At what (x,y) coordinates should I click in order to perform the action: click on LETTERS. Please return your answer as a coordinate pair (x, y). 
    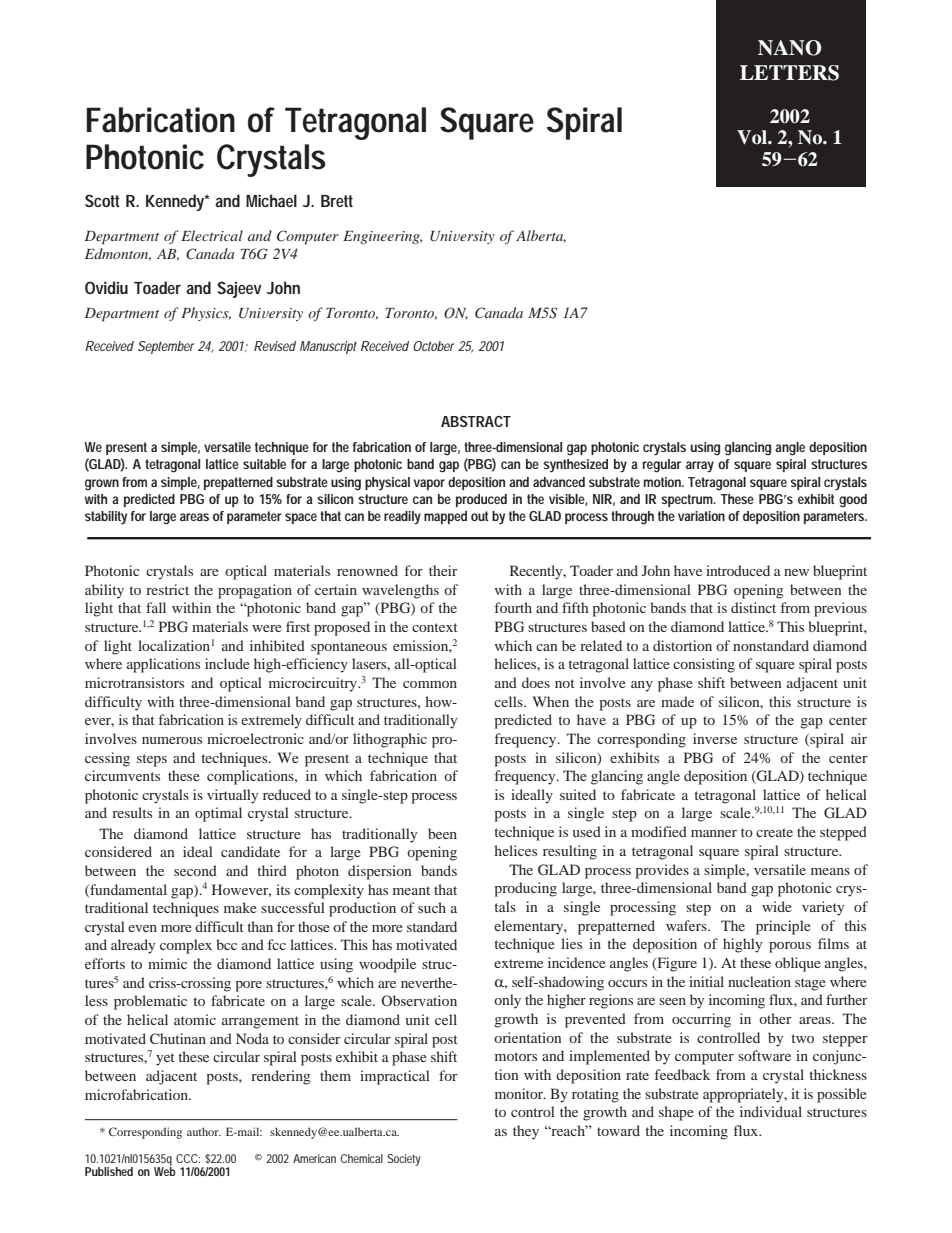
    Looking at the image, I should click on (789, 73).
